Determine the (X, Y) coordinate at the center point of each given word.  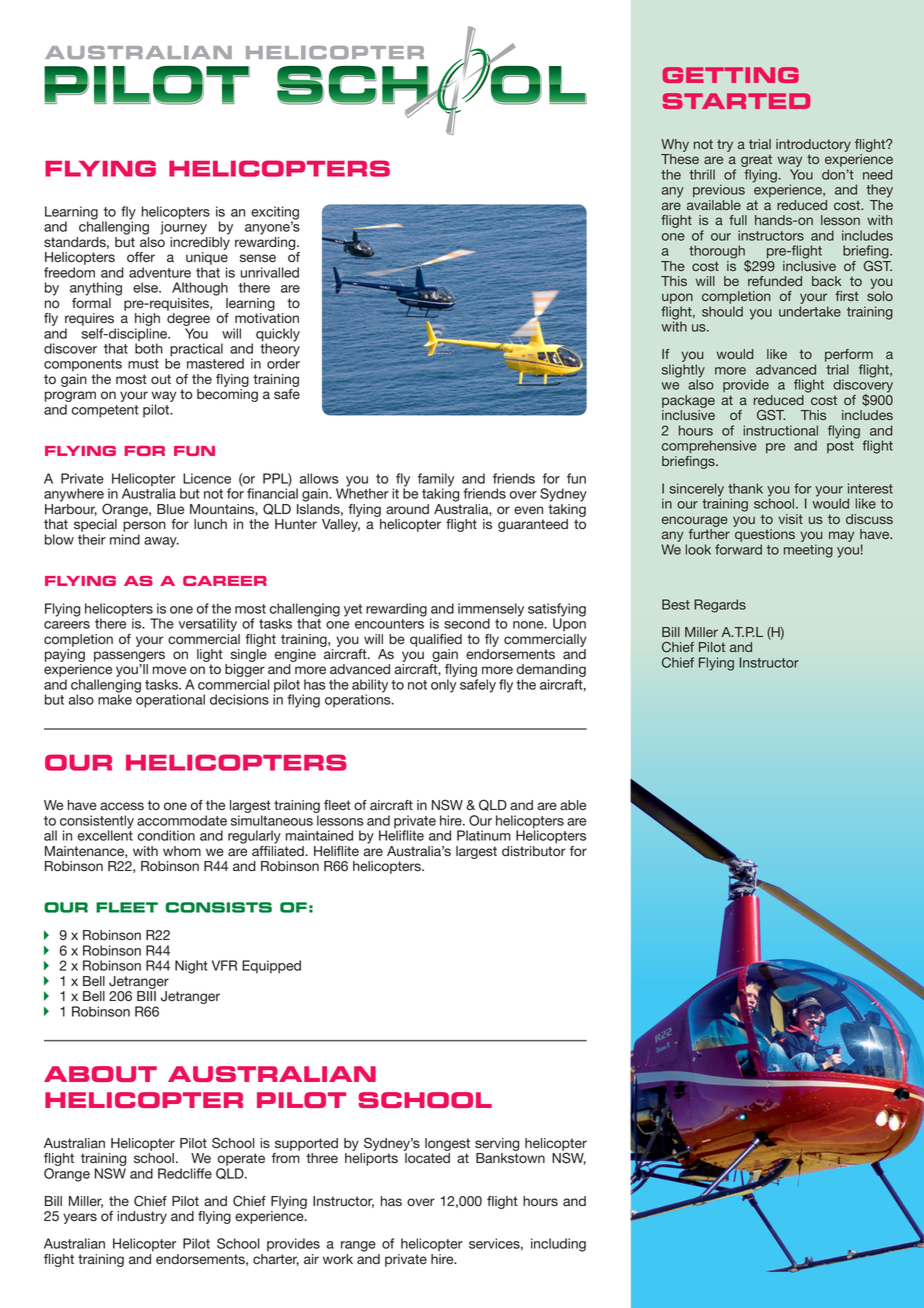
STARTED (736, 101)
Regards (720, 606)
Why (675, 145)
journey (183, 227)
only (443, 686)
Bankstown (510, 1158)
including (558, 1245)
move (169, 670)
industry (142, 1217)
